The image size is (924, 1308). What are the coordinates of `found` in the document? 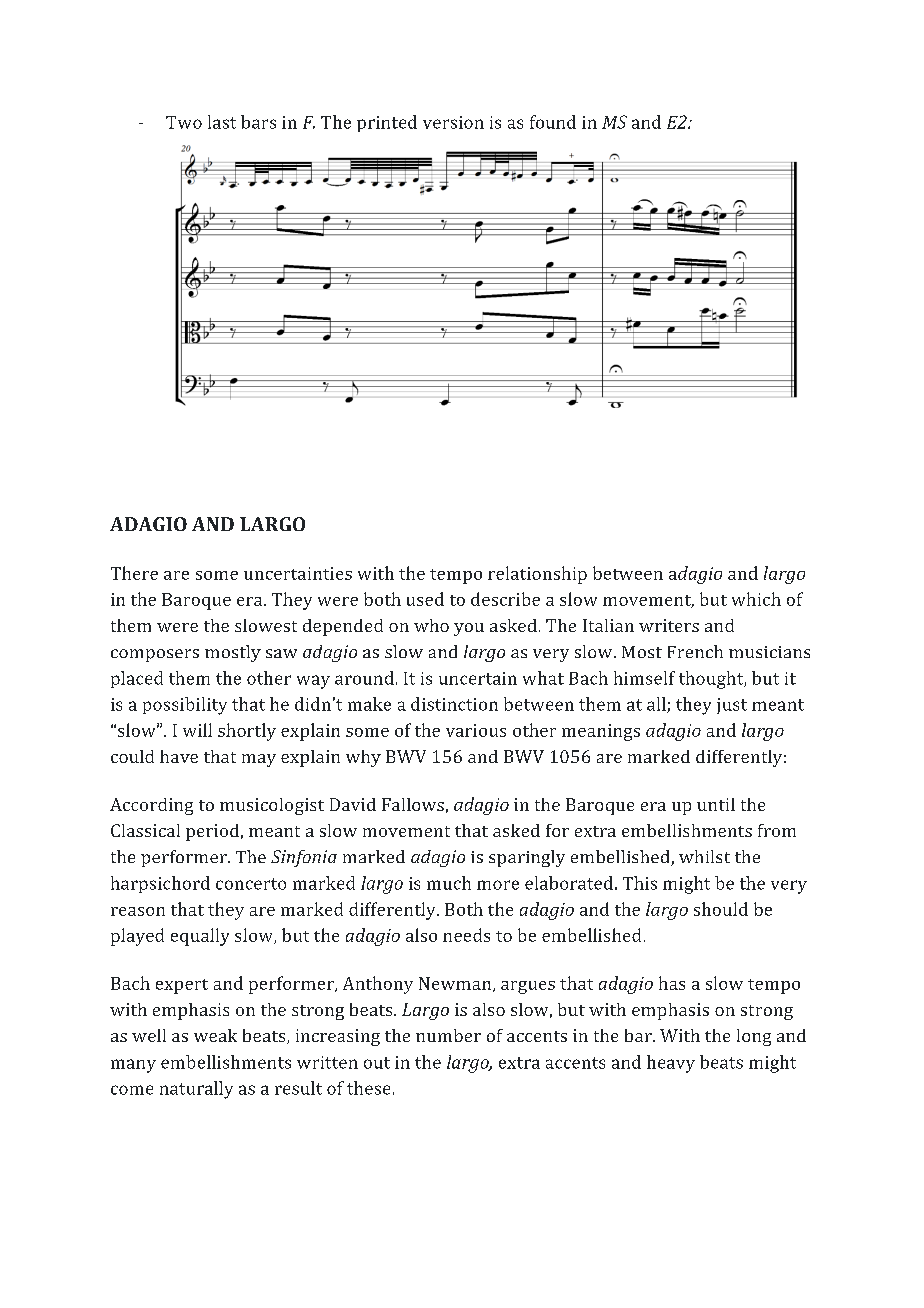 It's located at (553, 122).
